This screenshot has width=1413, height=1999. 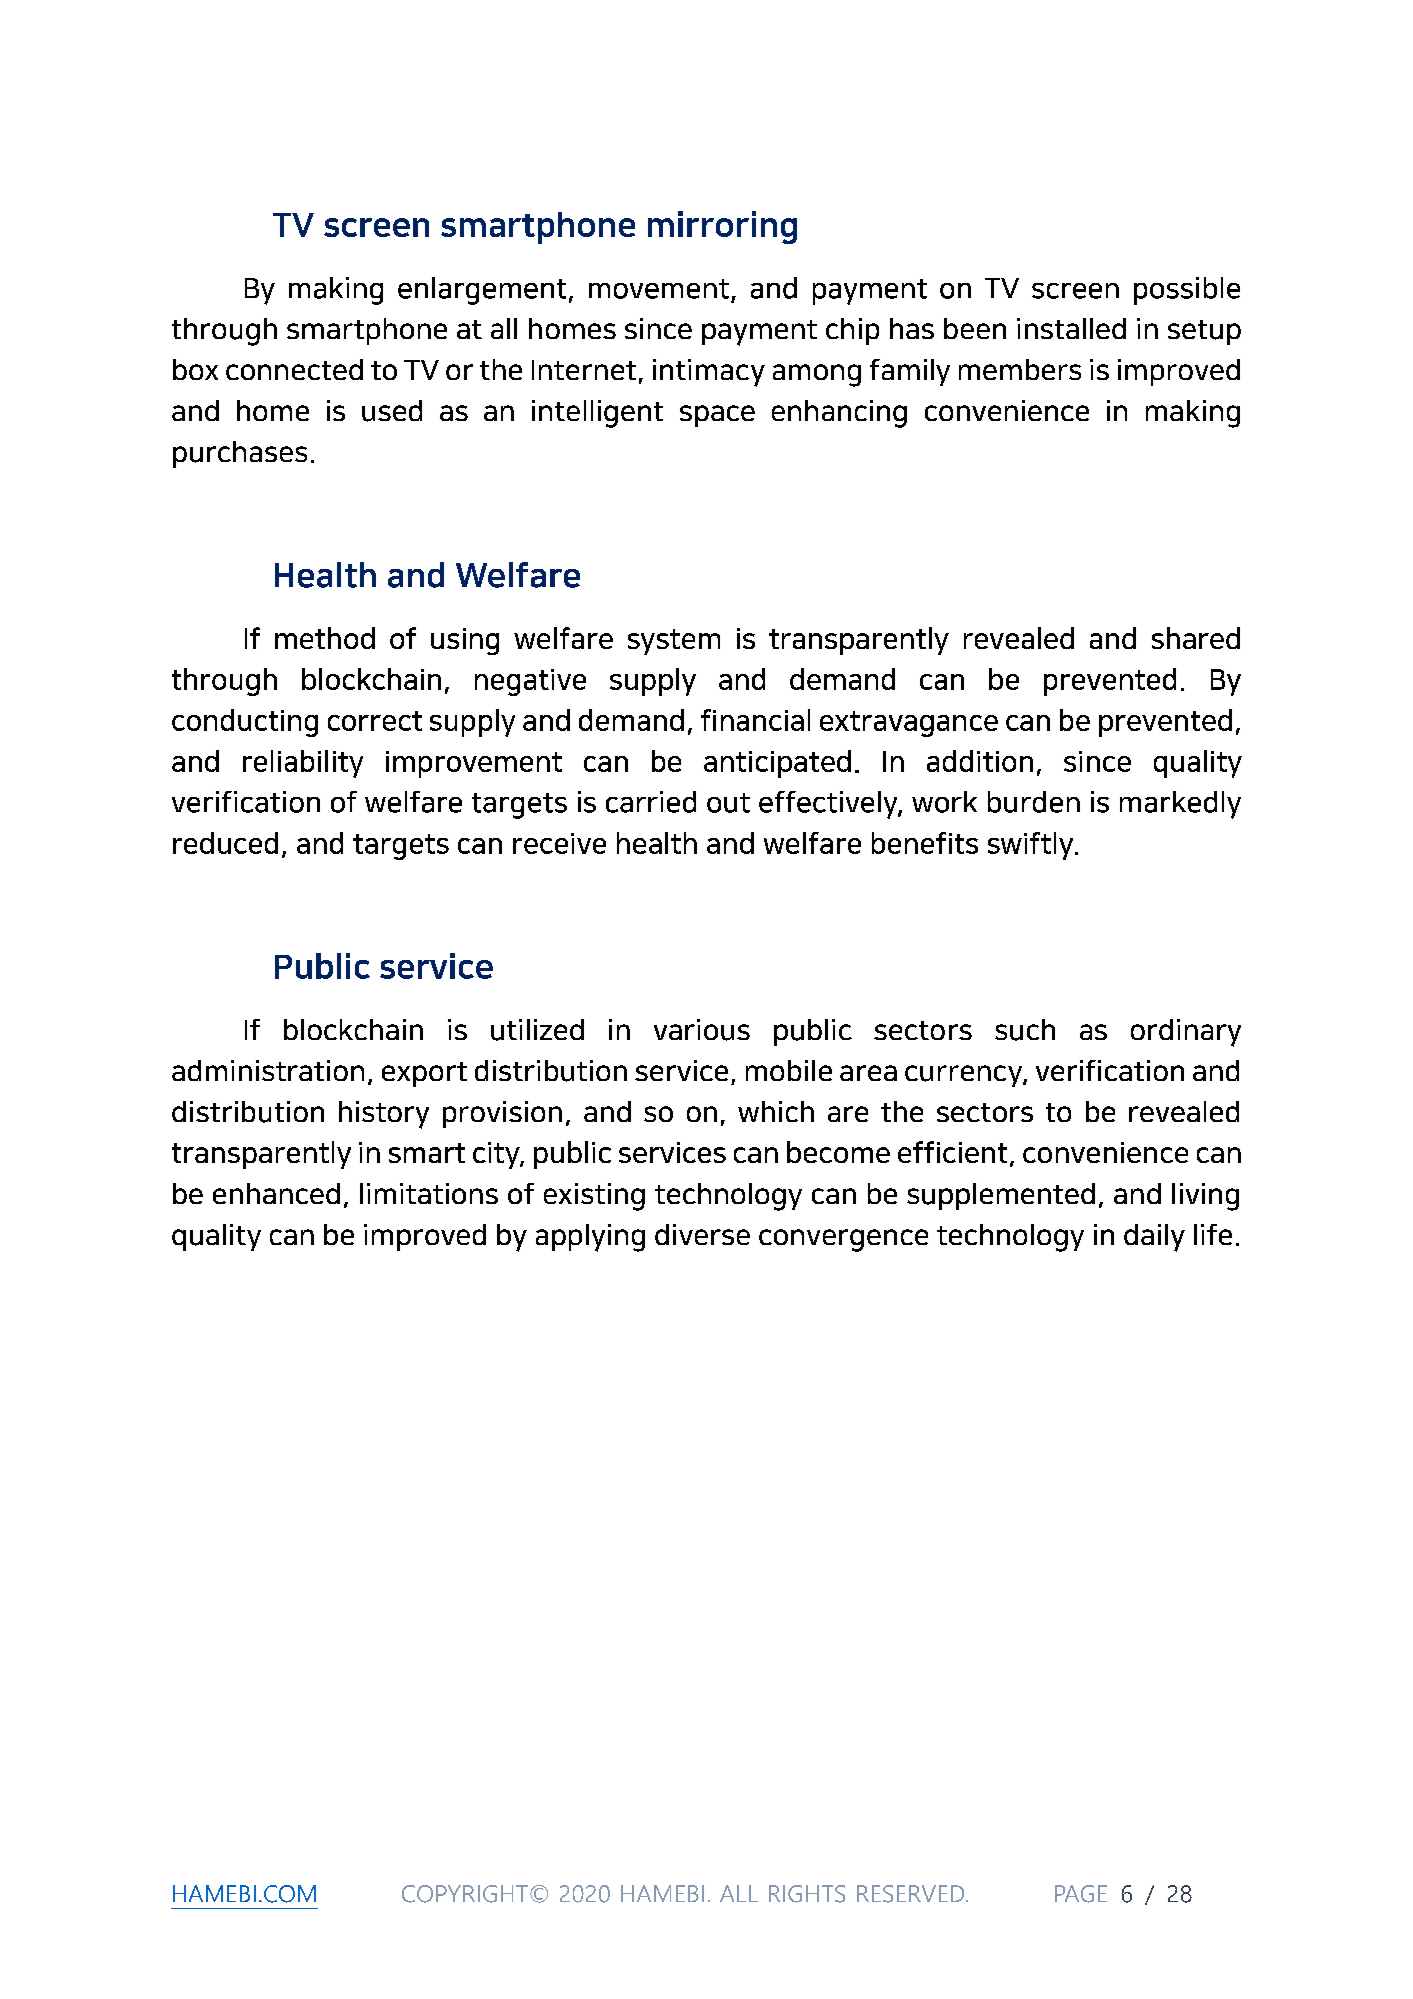 I want to click on PAGE, so click(x=1081, y=1894).
